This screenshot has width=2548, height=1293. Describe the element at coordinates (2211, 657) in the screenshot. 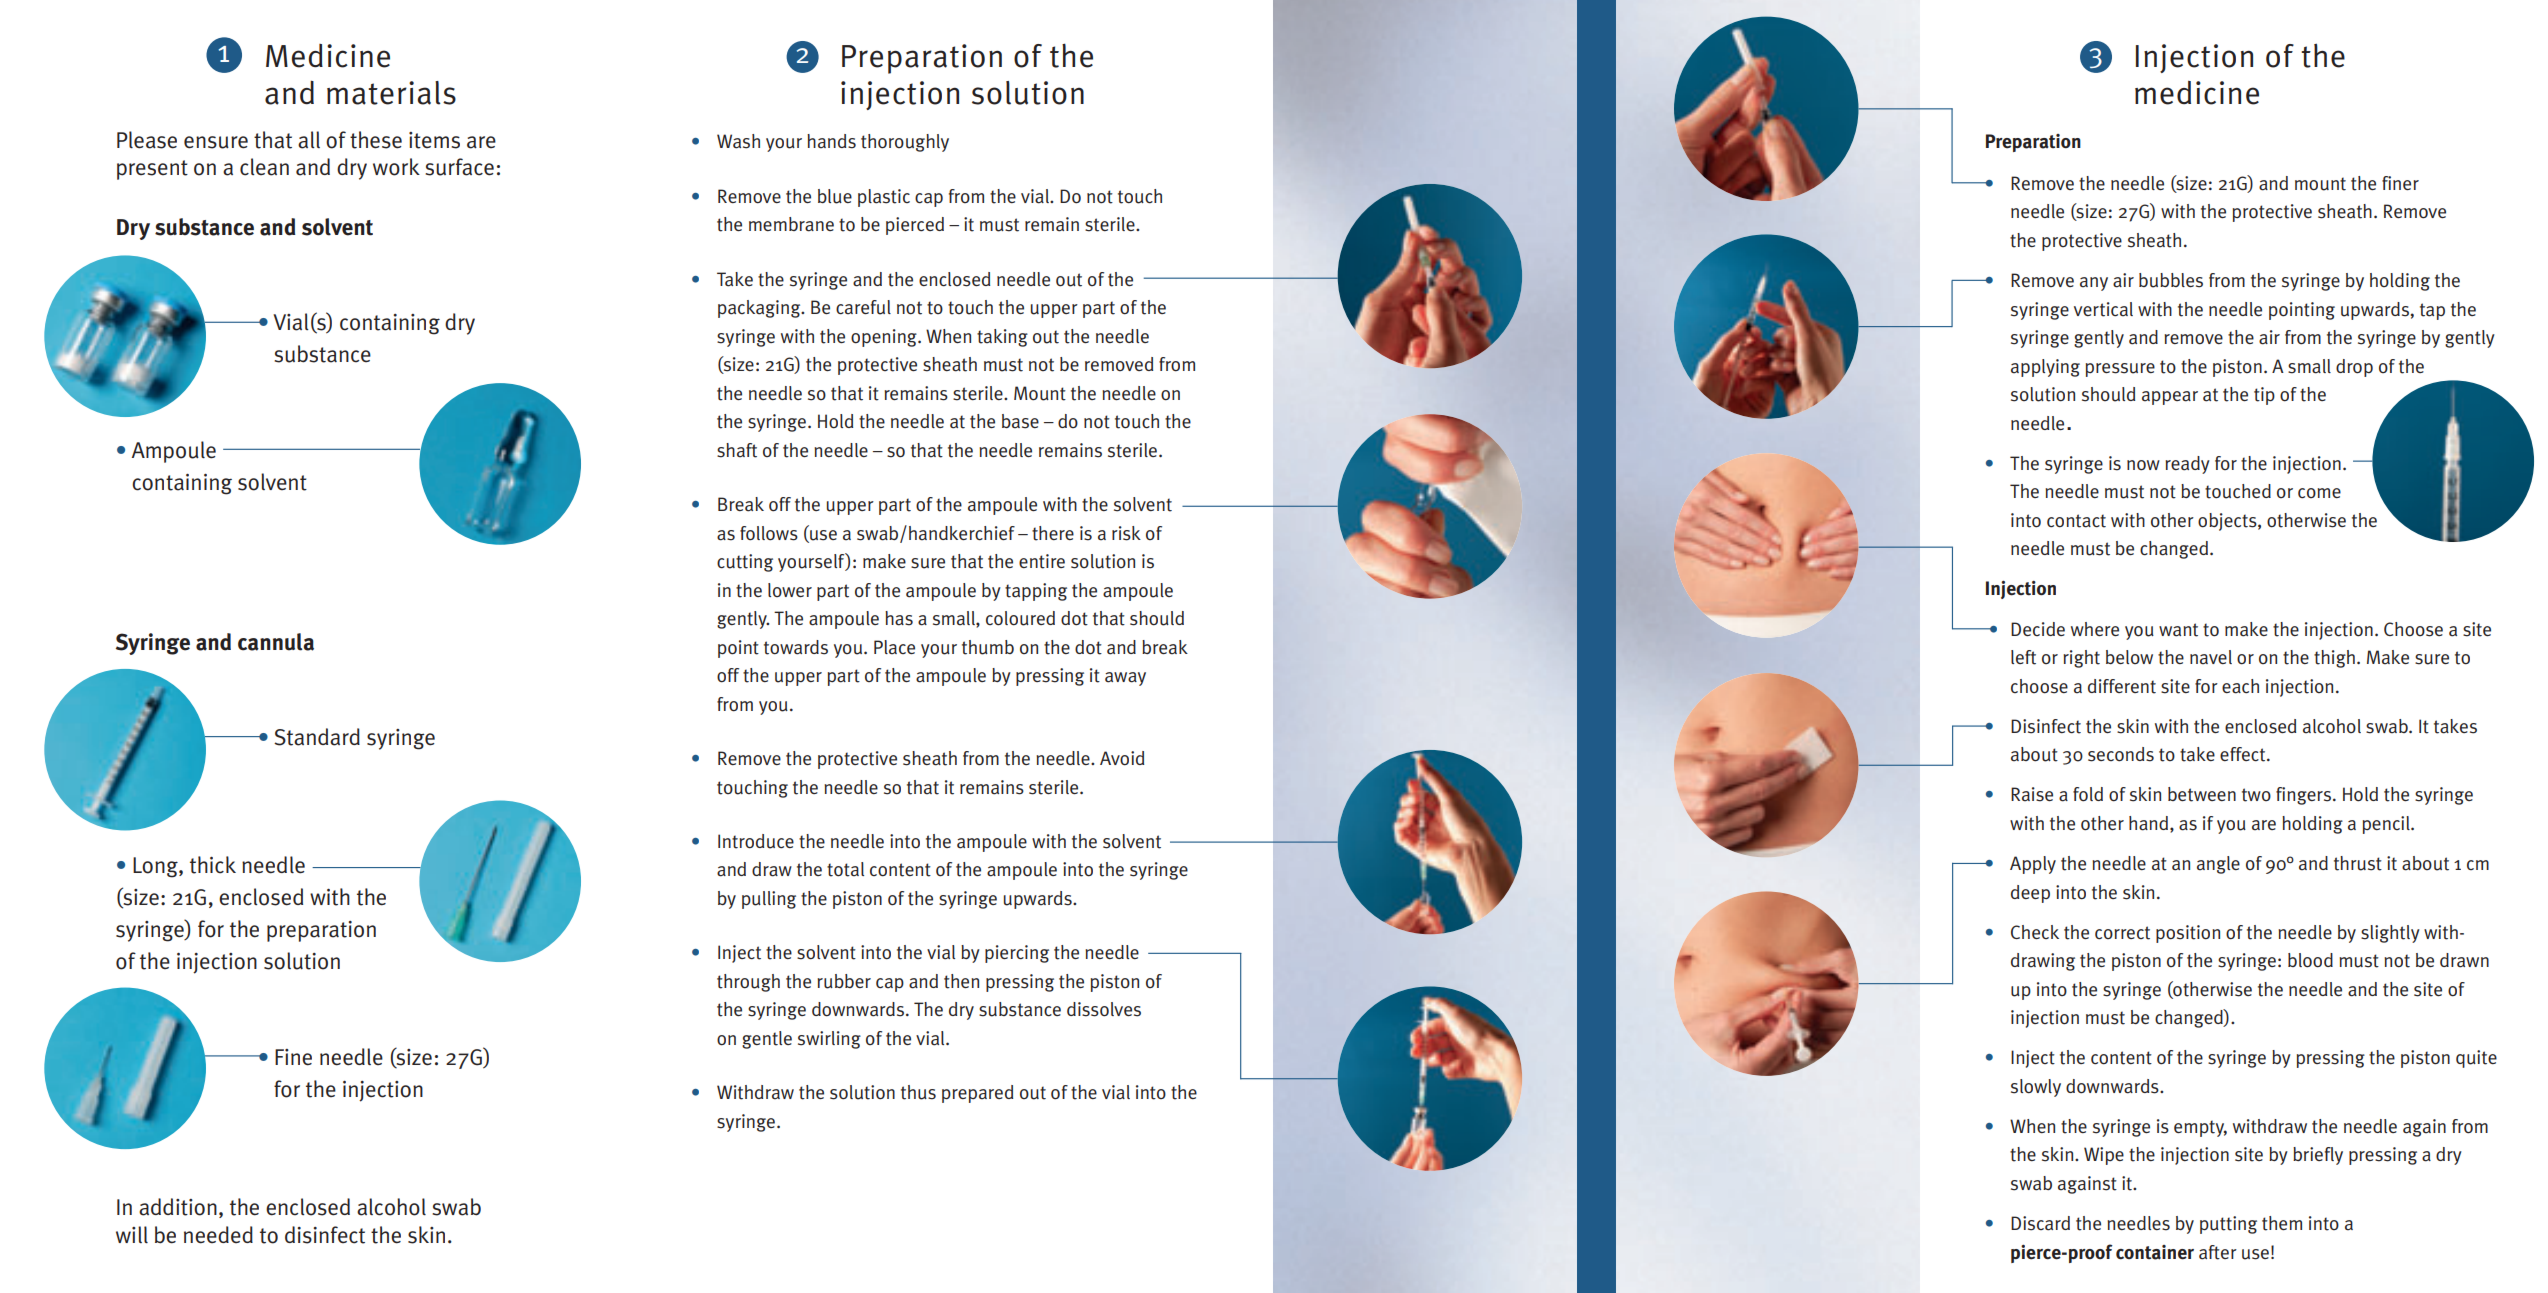

I see `navel` at that location.
